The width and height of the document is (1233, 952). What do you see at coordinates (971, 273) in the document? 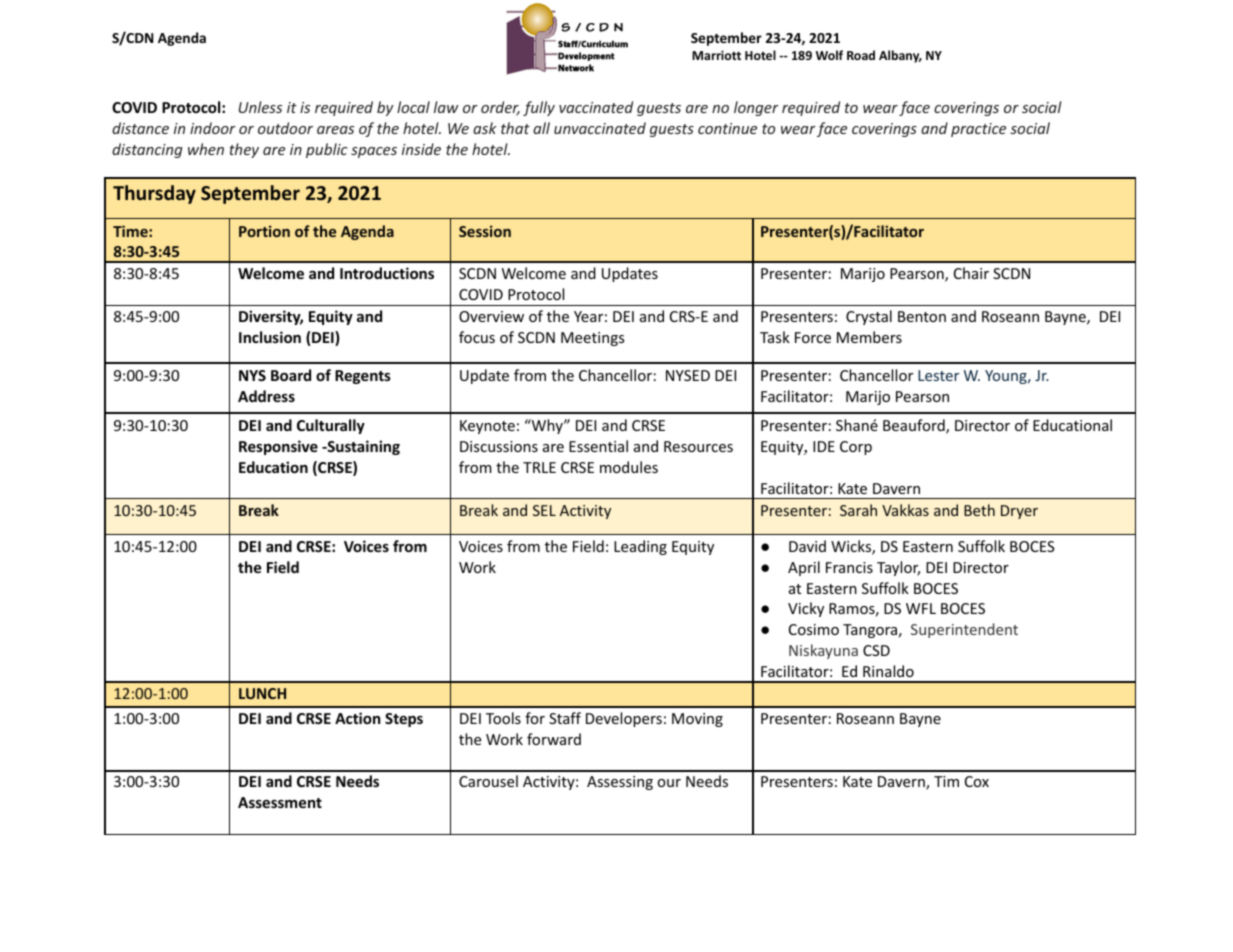
I see `Chair` at bounding box center [971, 273].
